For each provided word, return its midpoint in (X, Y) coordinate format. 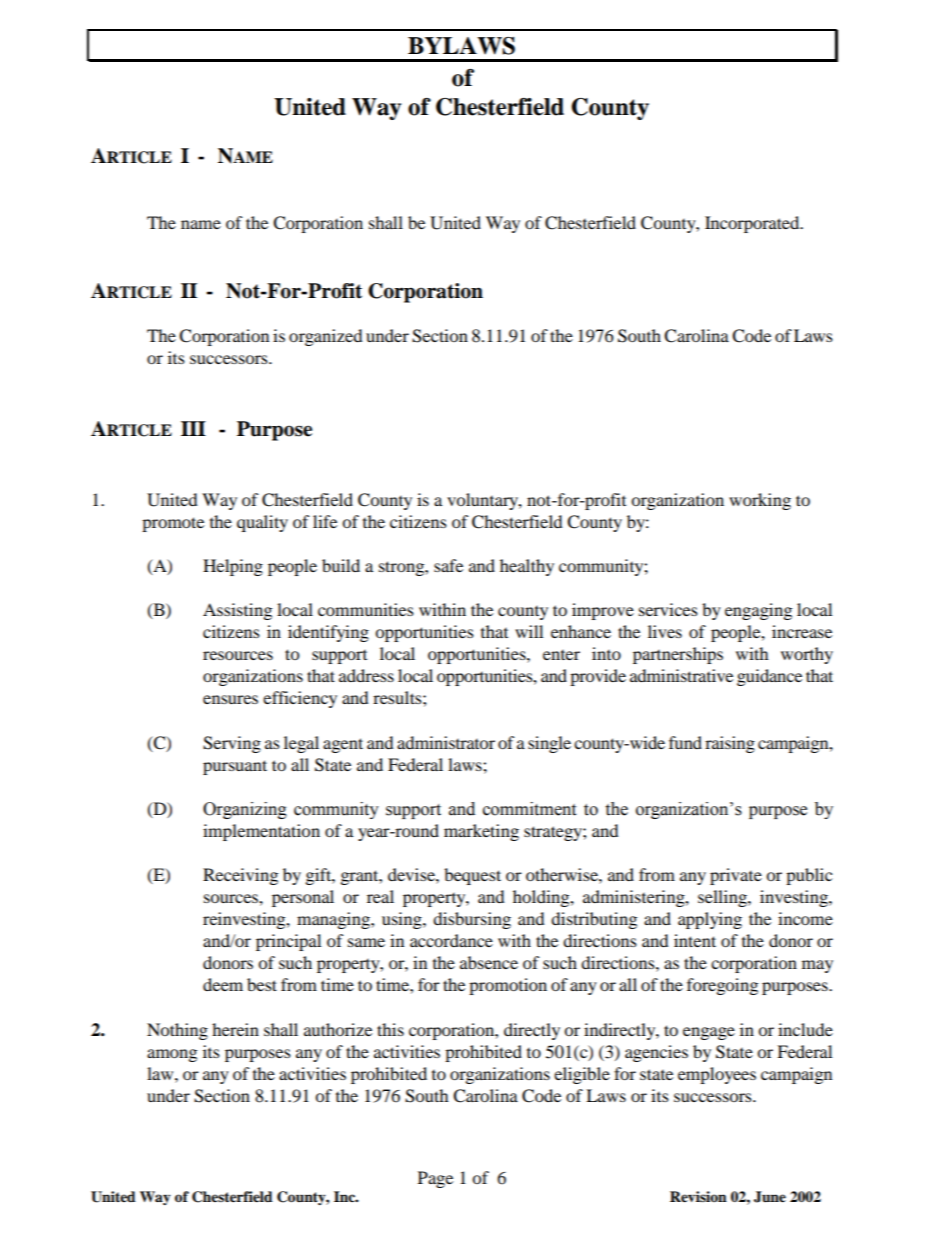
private (736, 876)
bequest (472, 876)
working (760, 501)
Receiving (240, 876)
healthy (527, 567)
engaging (758, 611)
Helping (233, 567)
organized (326, 337)
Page (435, 1179)
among (172, 1055)
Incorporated (753, 224)
